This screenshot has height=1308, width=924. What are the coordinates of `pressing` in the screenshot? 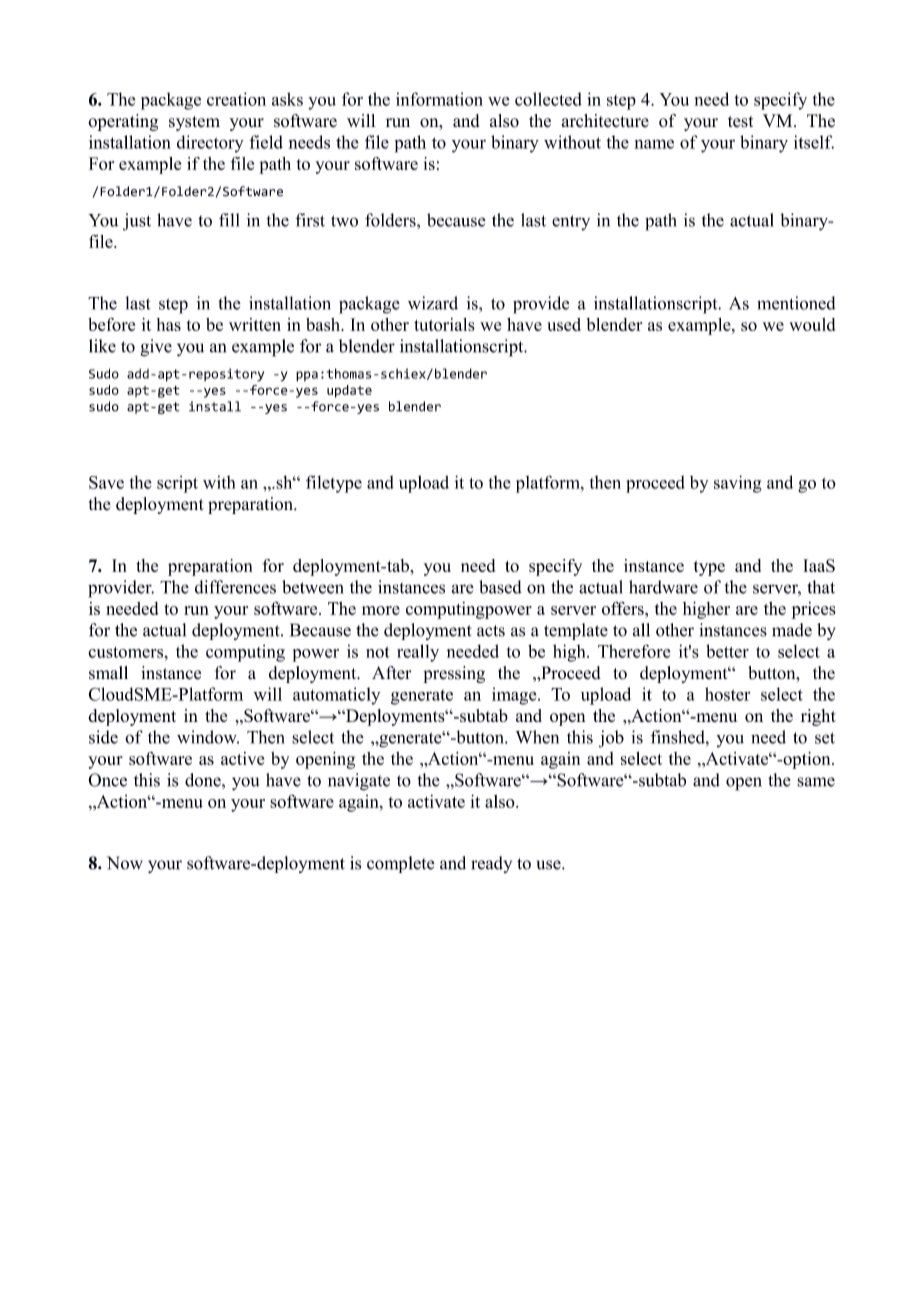 It's located at (454, 674).
